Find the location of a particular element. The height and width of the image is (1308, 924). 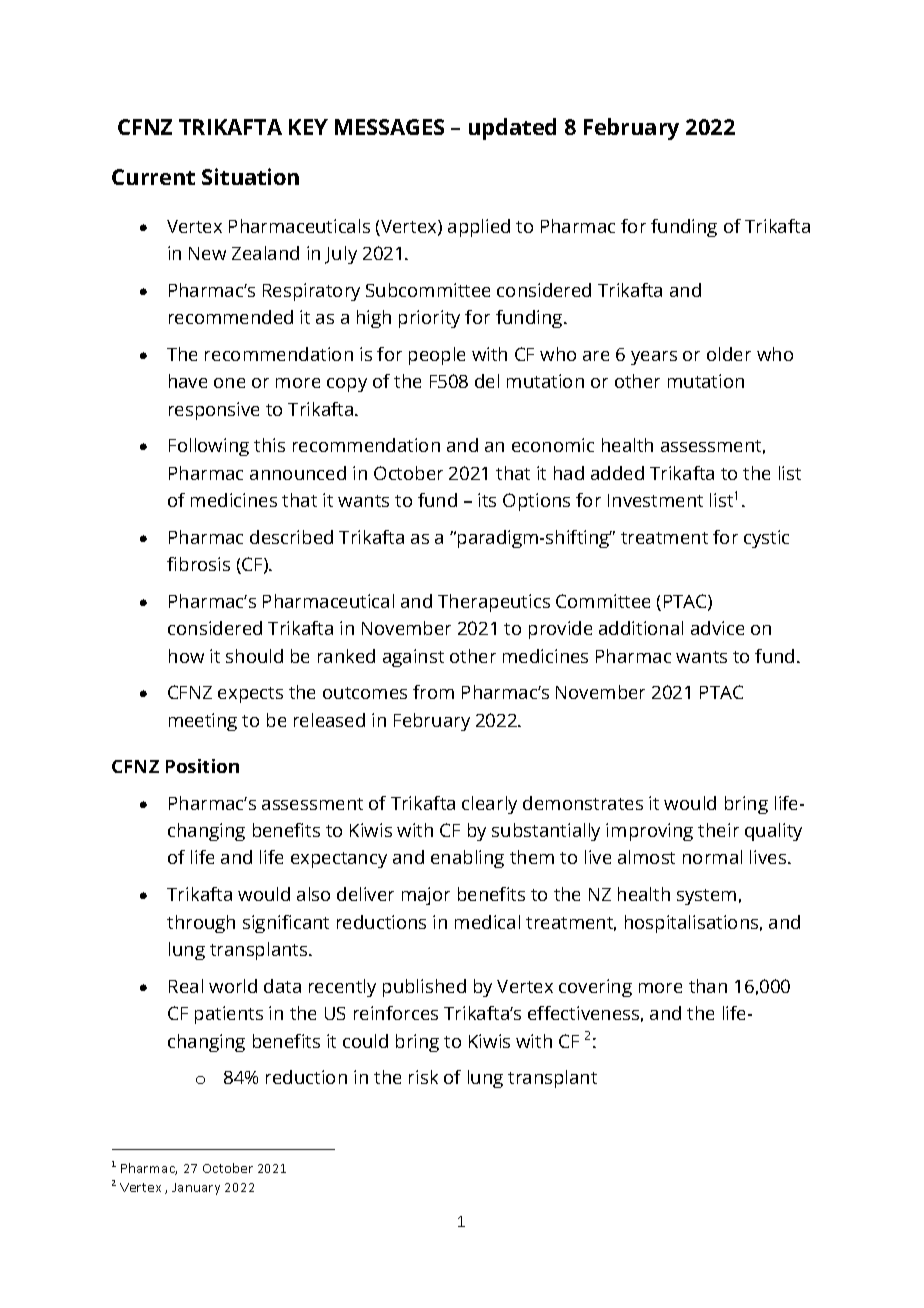

updated is located at coordinates (512, 129).
